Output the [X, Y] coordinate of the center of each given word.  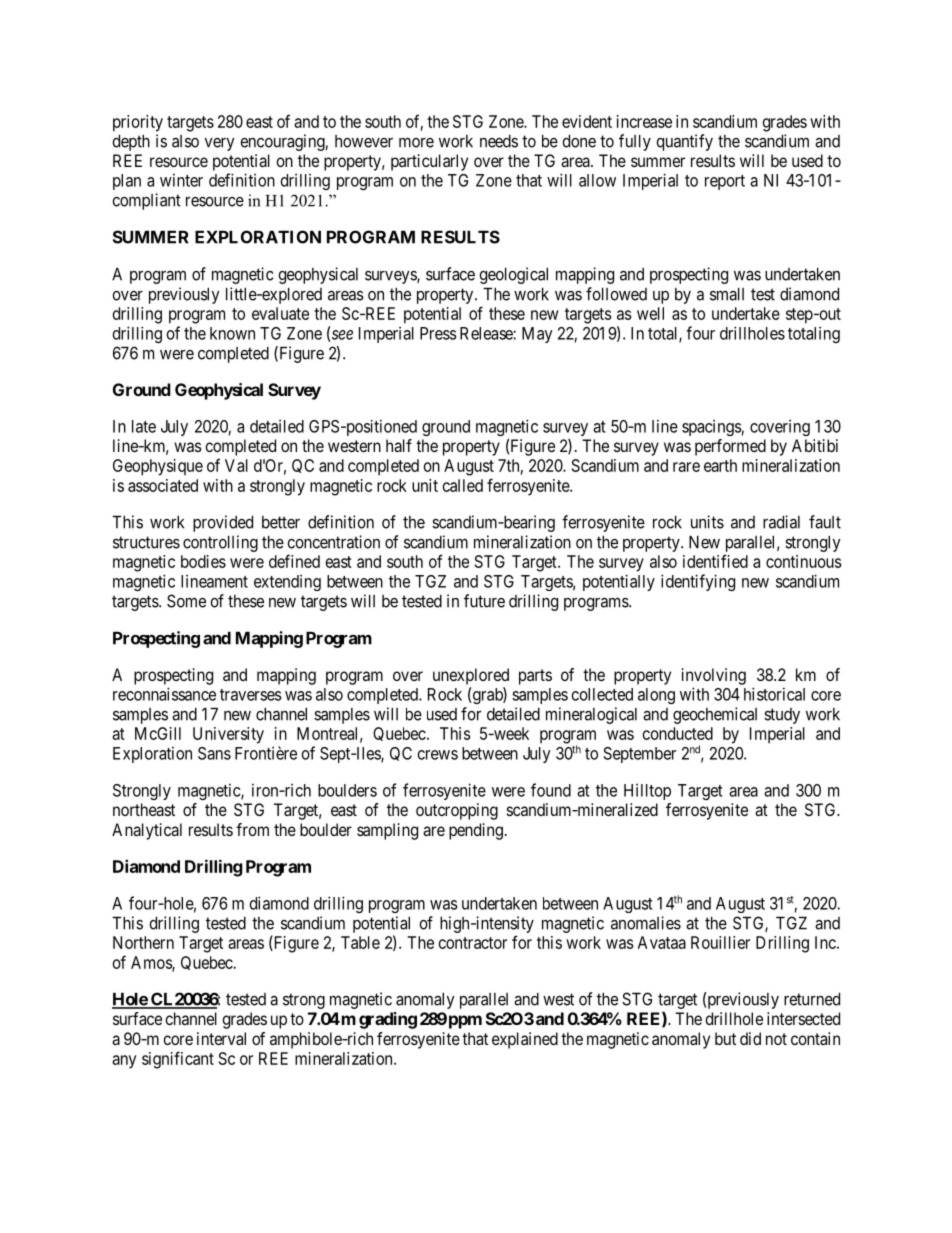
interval [221, 1038]
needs [499, 141]
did [750, 1038]
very [219, 144]
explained [525, 1040]
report [725, 182]
